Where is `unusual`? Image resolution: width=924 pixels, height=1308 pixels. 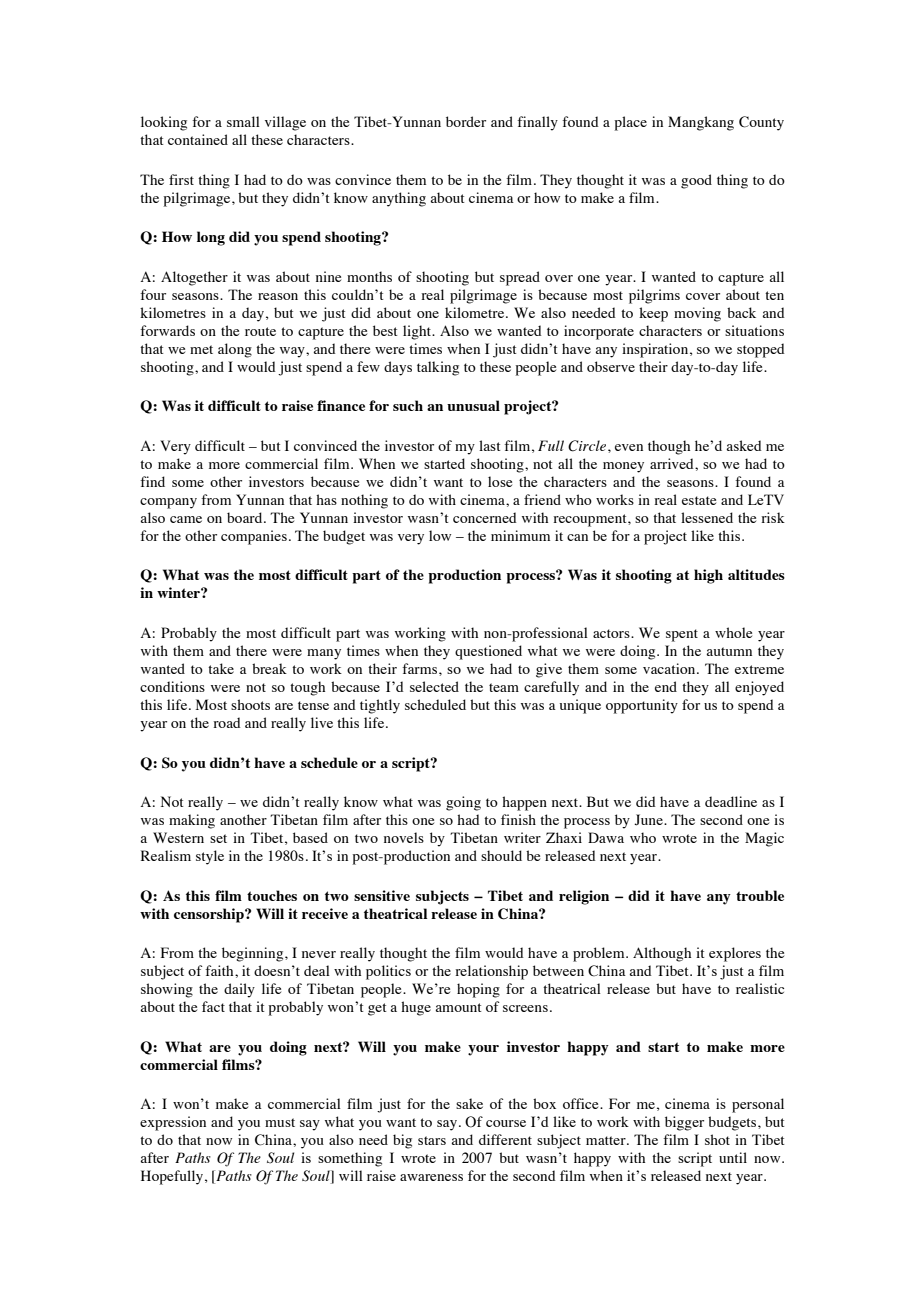
unusual is located at coordinates (473, 405).
